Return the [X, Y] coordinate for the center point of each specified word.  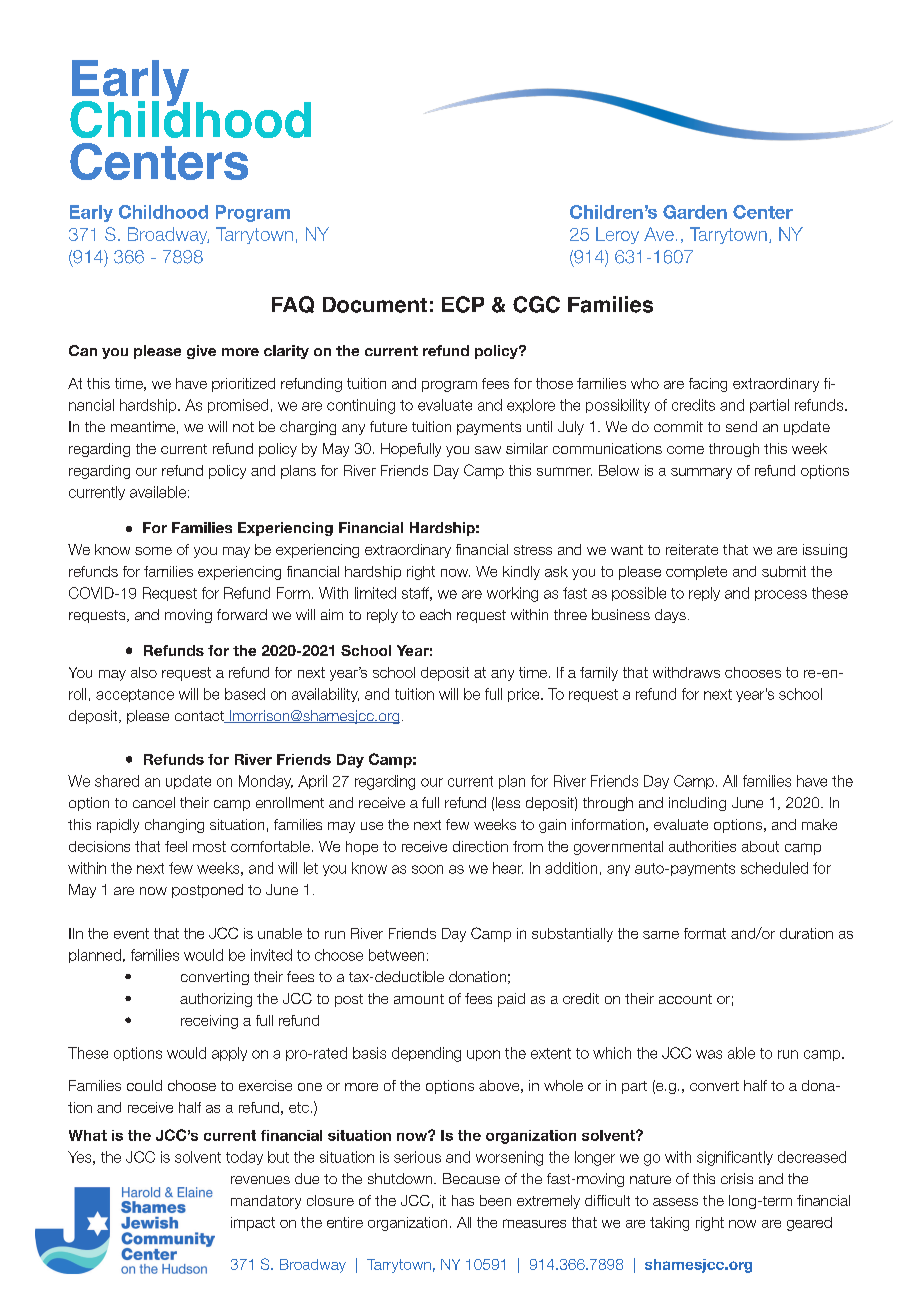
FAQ [293, 304]
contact [200, 717]
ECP [463, 304]
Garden [695, 212]
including [697, 804]
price [525, 695]
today [244, 1158]
